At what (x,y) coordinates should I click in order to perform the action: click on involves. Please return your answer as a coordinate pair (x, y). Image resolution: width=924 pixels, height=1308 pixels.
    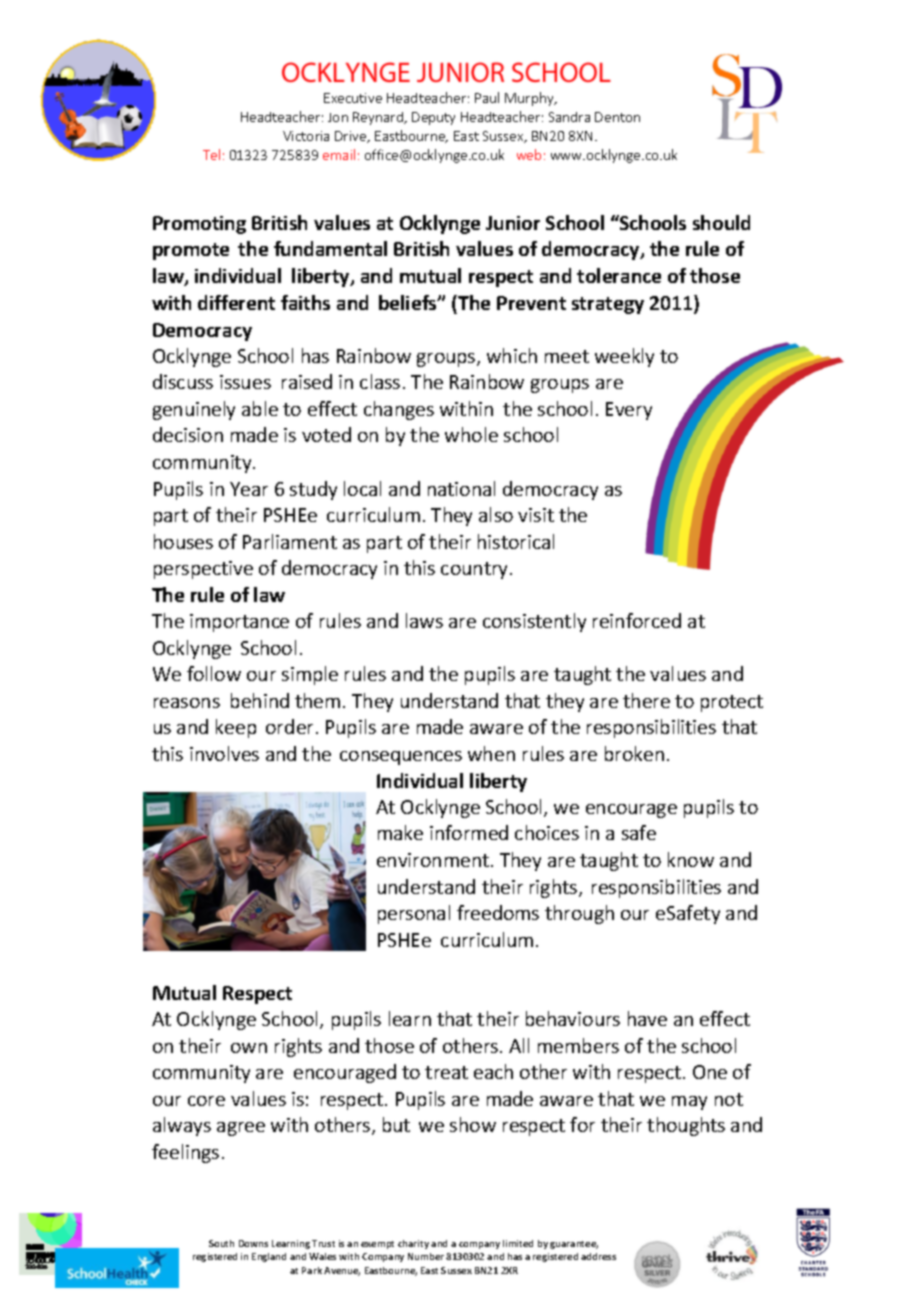
    Looking at the image, I should click on (224, 753).
